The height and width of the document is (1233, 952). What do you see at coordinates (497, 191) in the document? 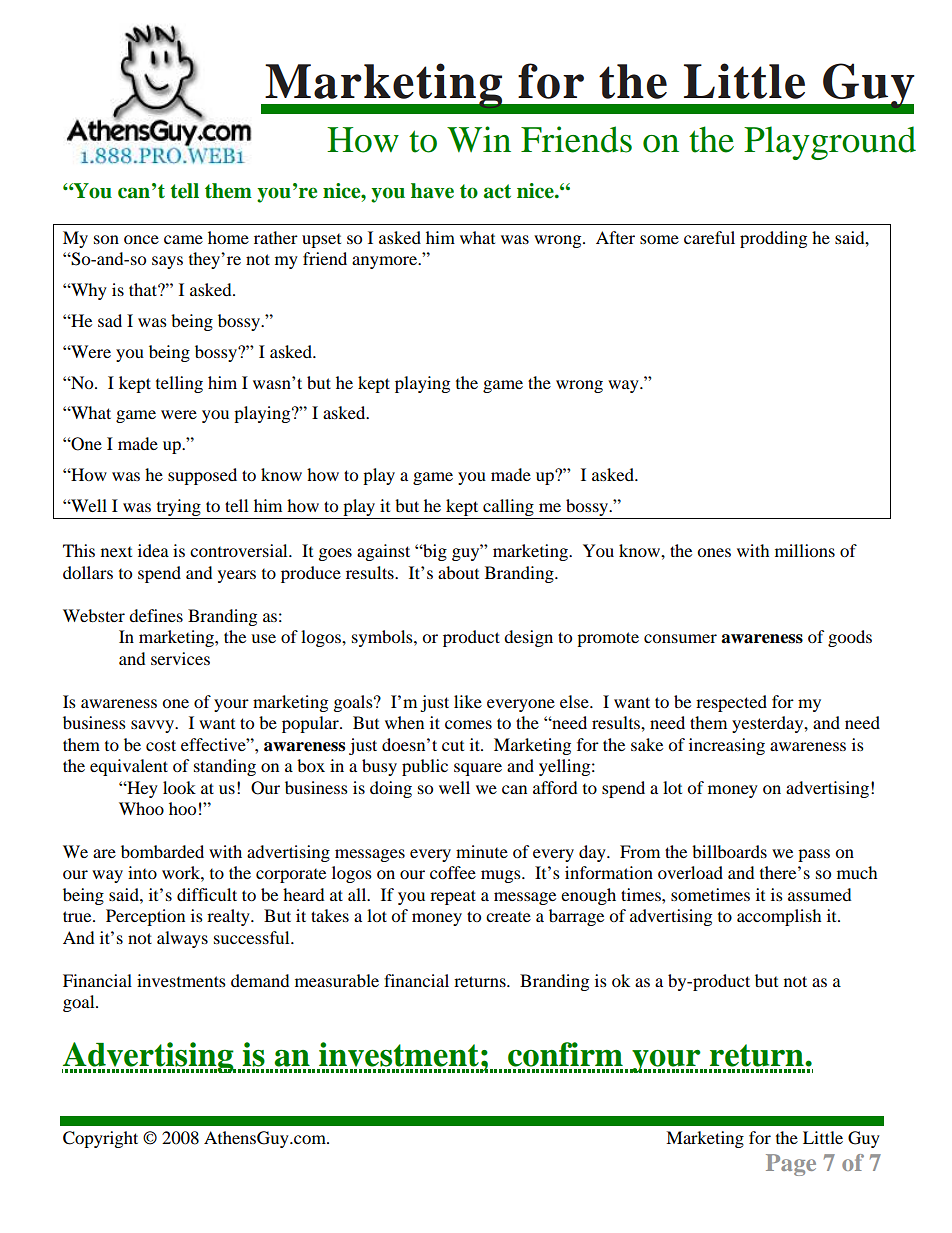
I see `act` at bounding box center [497, 191].
